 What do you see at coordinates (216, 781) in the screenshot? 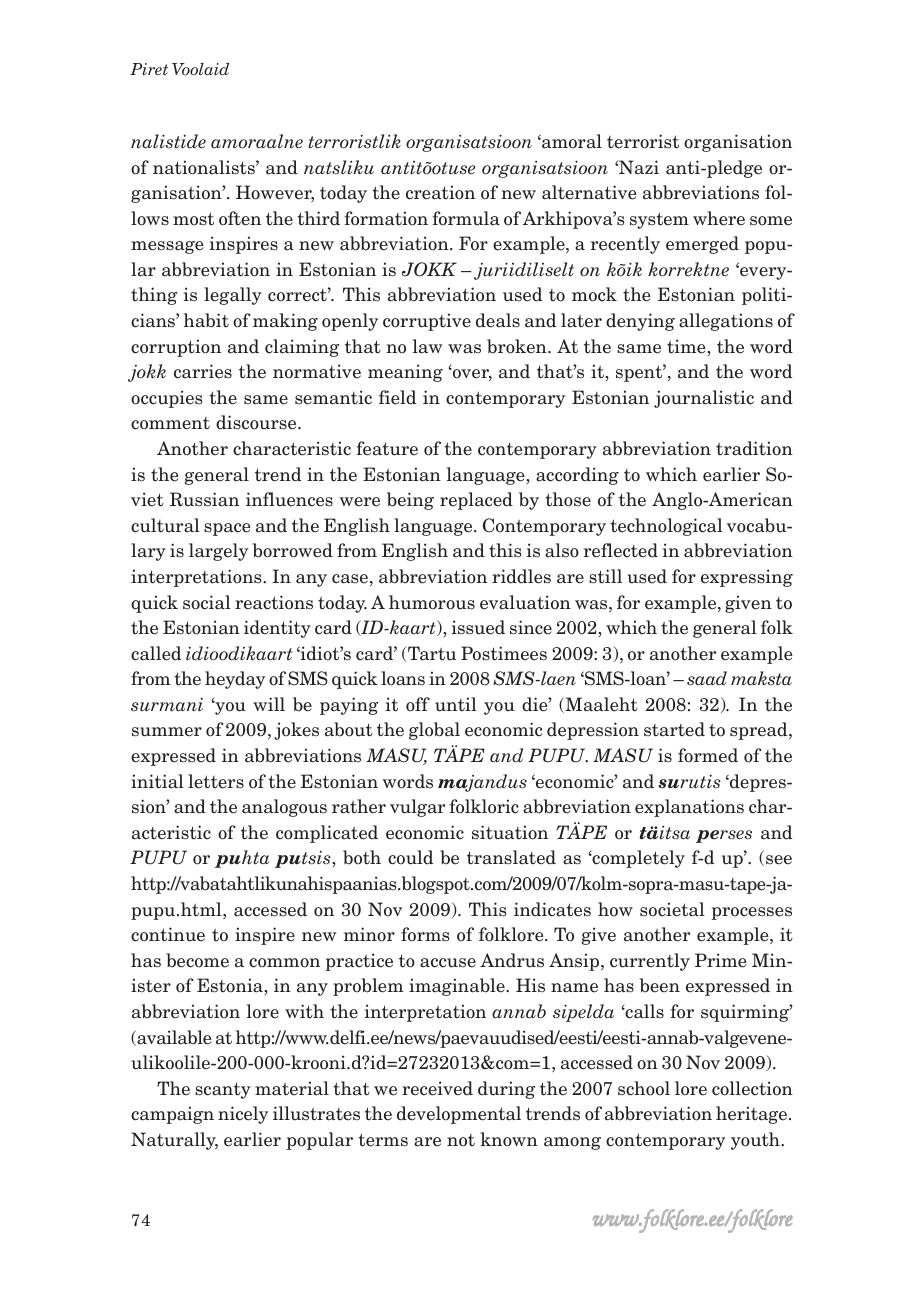
I see `letters` at bounding box center [216, 781].
